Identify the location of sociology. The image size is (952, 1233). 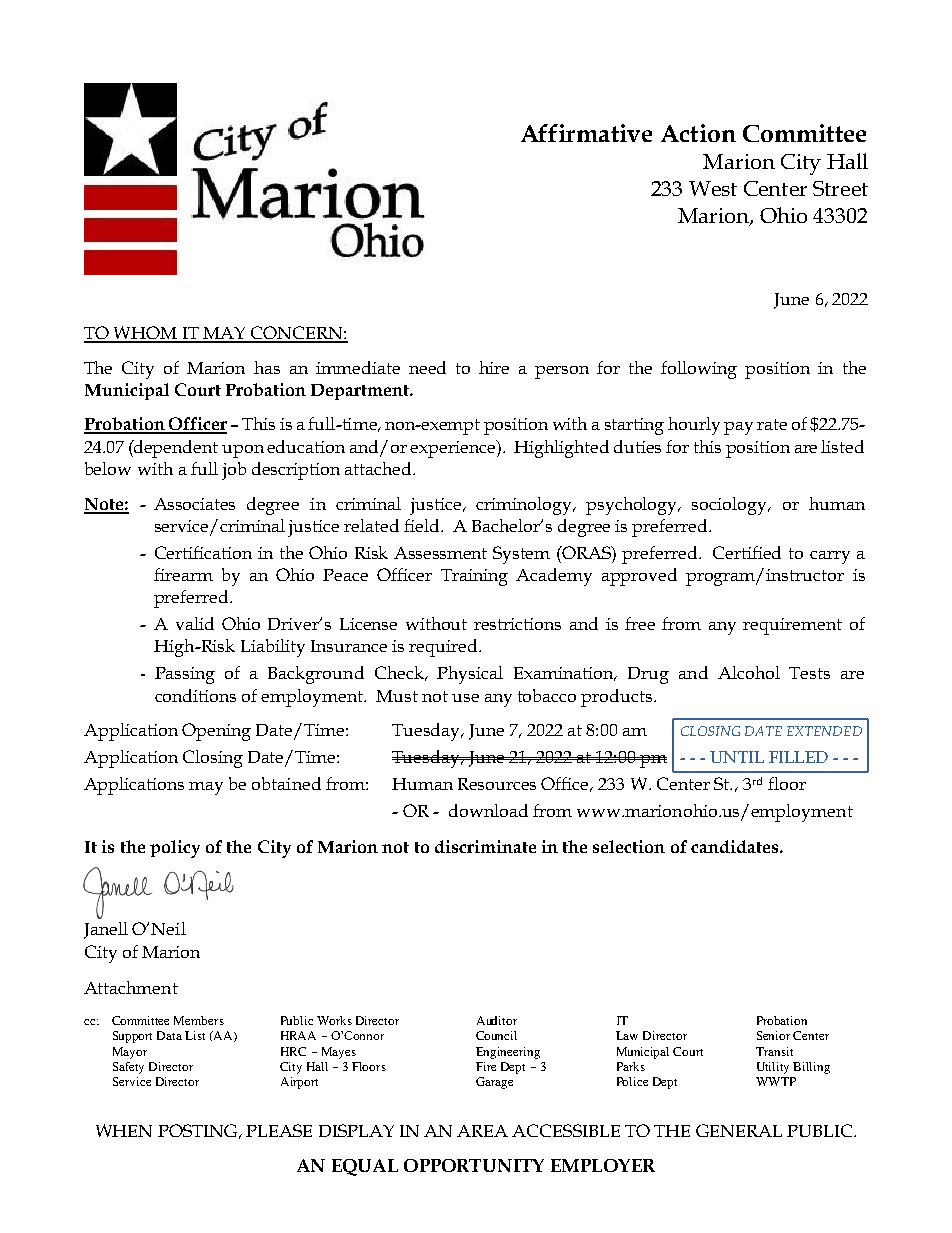
(731, 506).
